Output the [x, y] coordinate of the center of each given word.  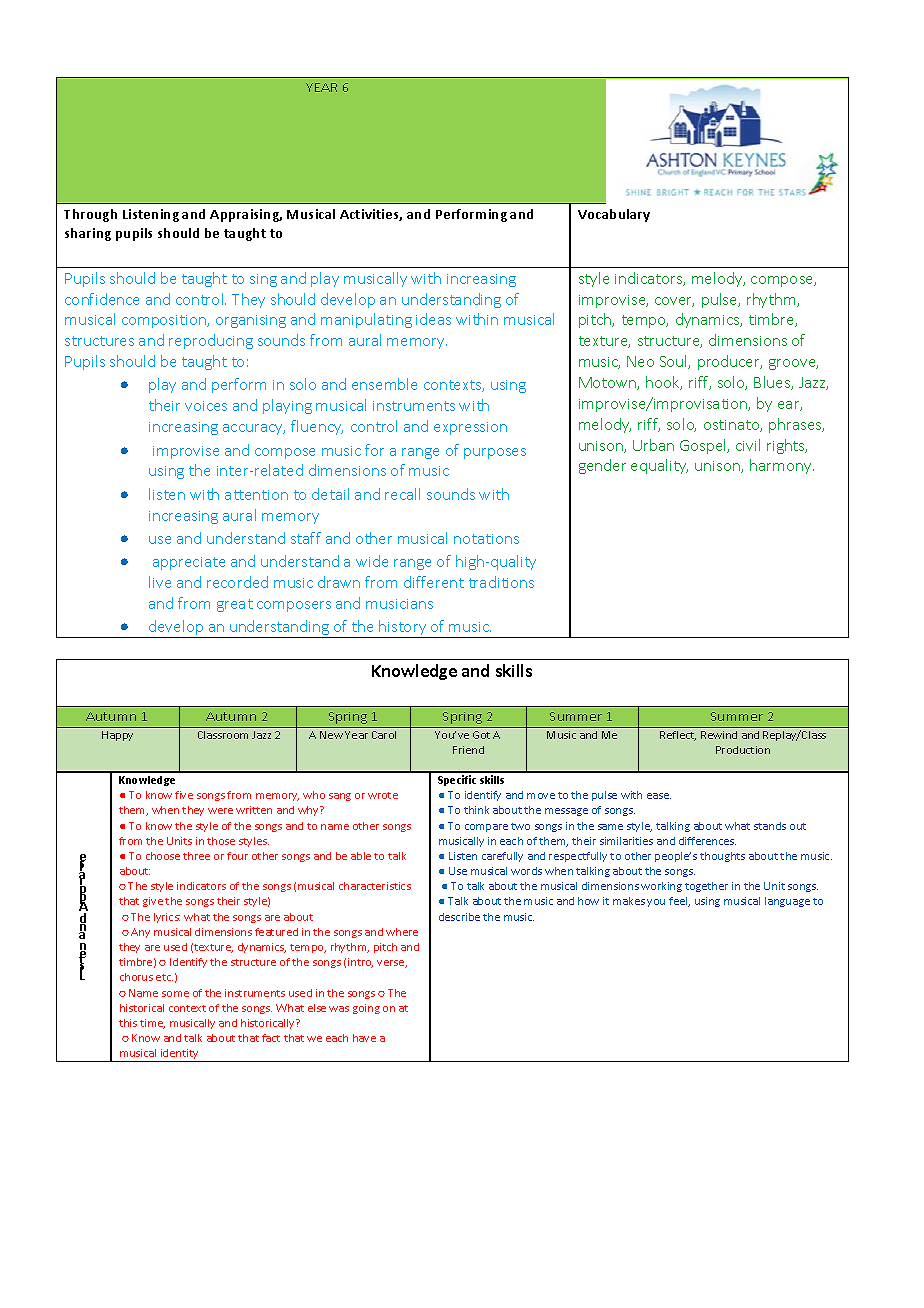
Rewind [719, 735]
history [403, 629]
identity [180, 1055]
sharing [88, 234]
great [235, 605]
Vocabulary [614, 215]
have [364, 1038]
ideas [433, 319]
